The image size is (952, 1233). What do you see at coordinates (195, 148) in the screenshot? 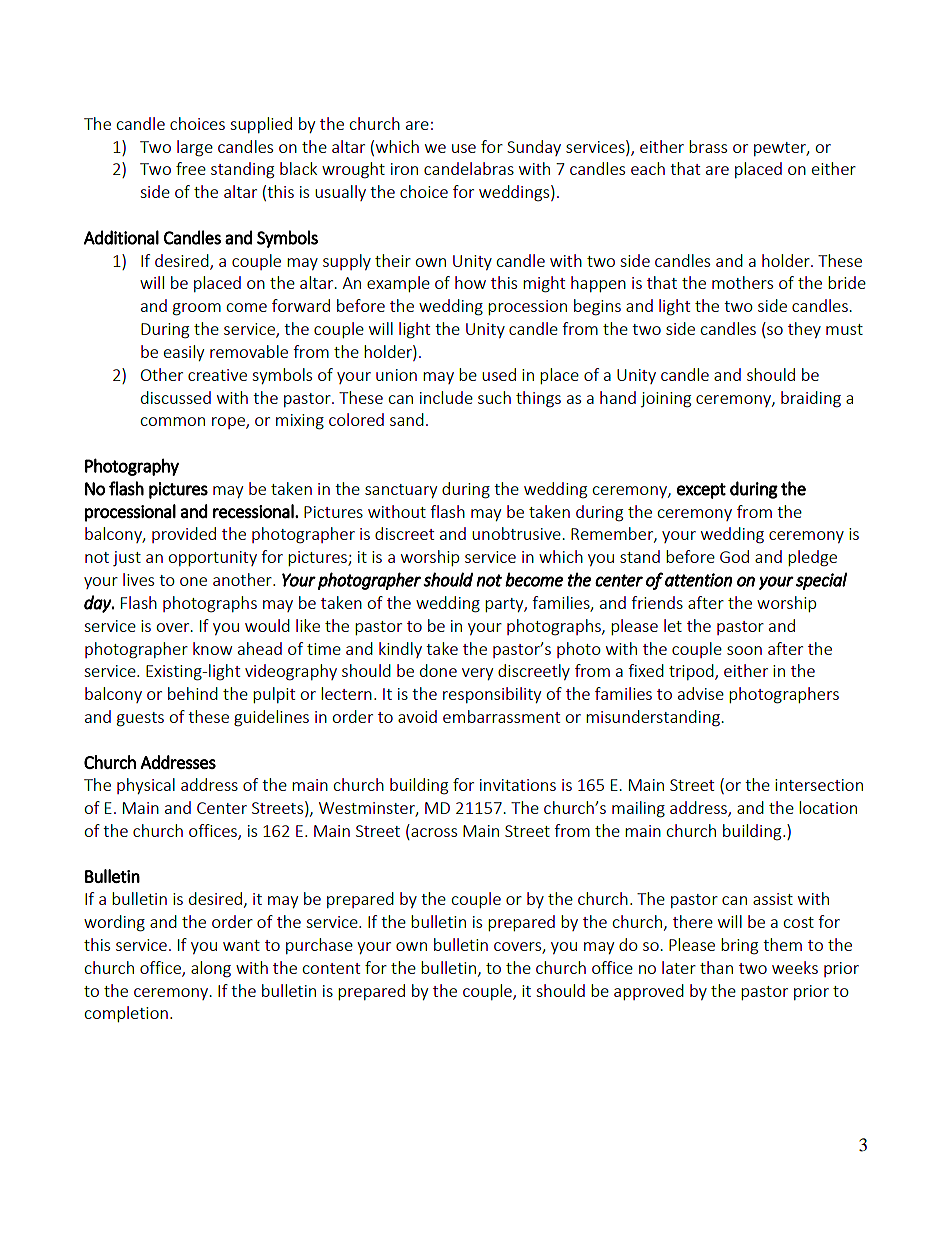
I see `large` at bounding box center [195, 148].
